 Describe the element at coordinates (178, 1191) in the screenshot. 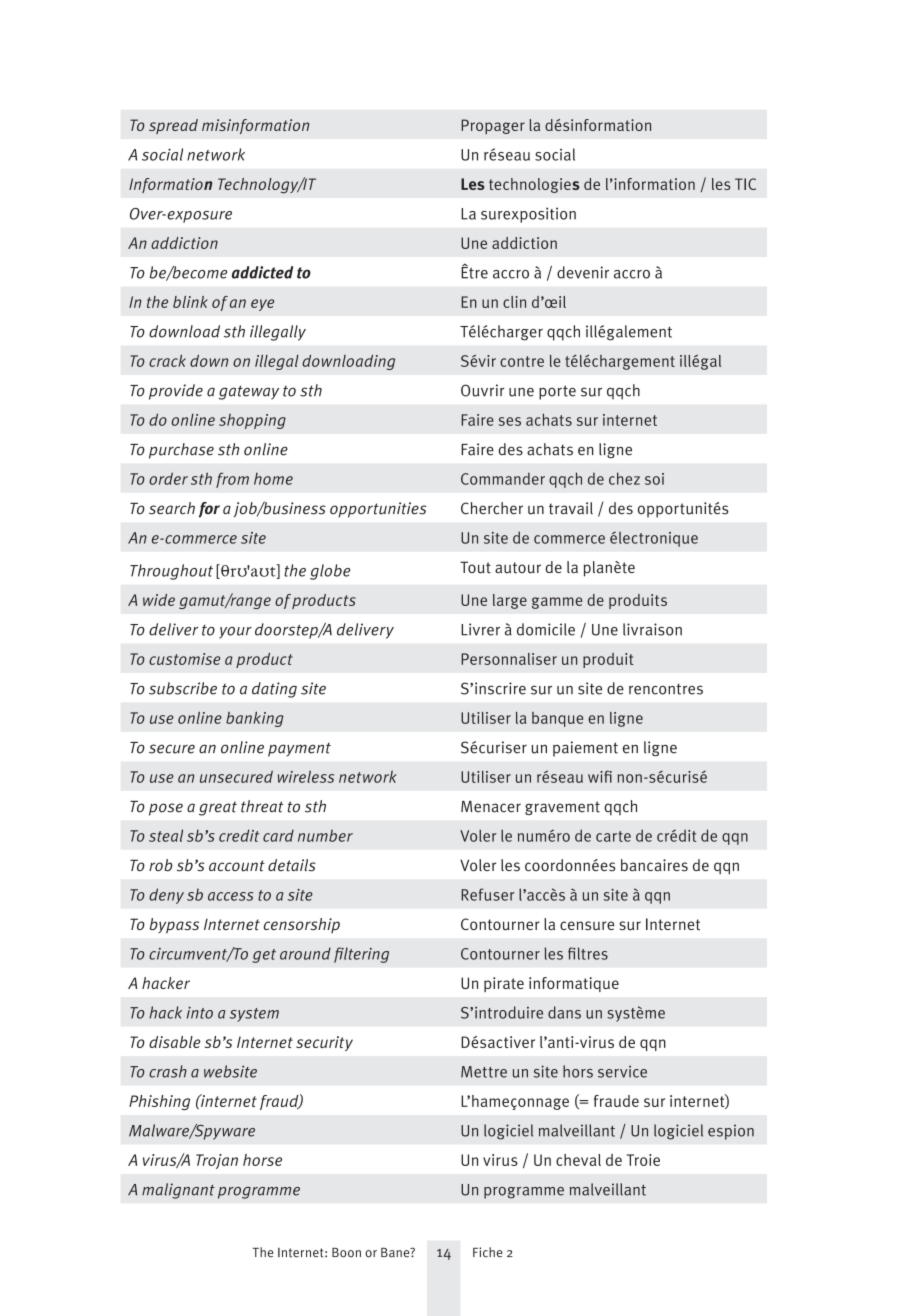

I see `malignant` at that location.
